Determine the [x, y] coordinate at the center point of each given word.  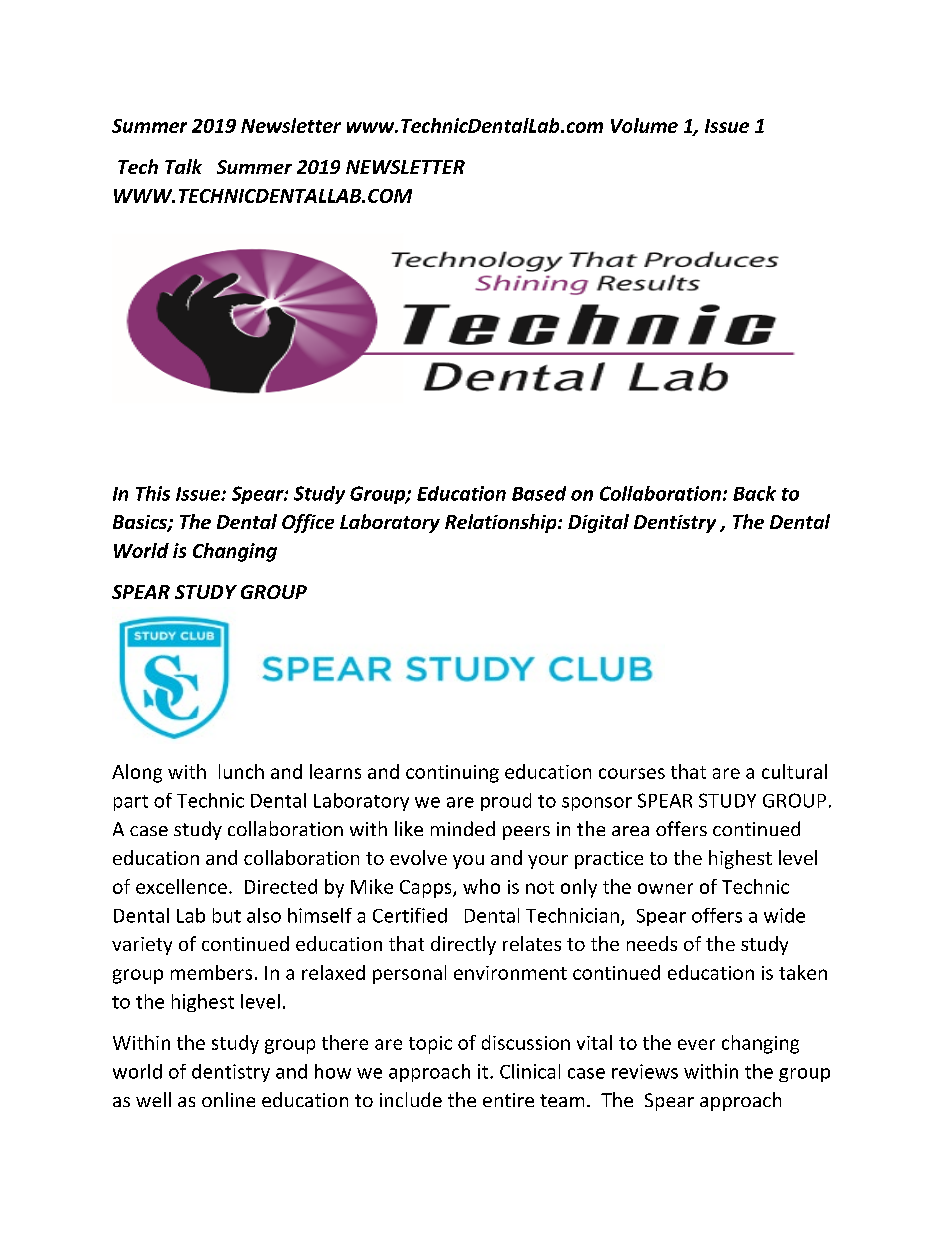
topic [430, 1045]
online [228, 1099]
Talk [183, 166]
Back [754, 493]
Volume [644, 125]
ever [696, 1044]
